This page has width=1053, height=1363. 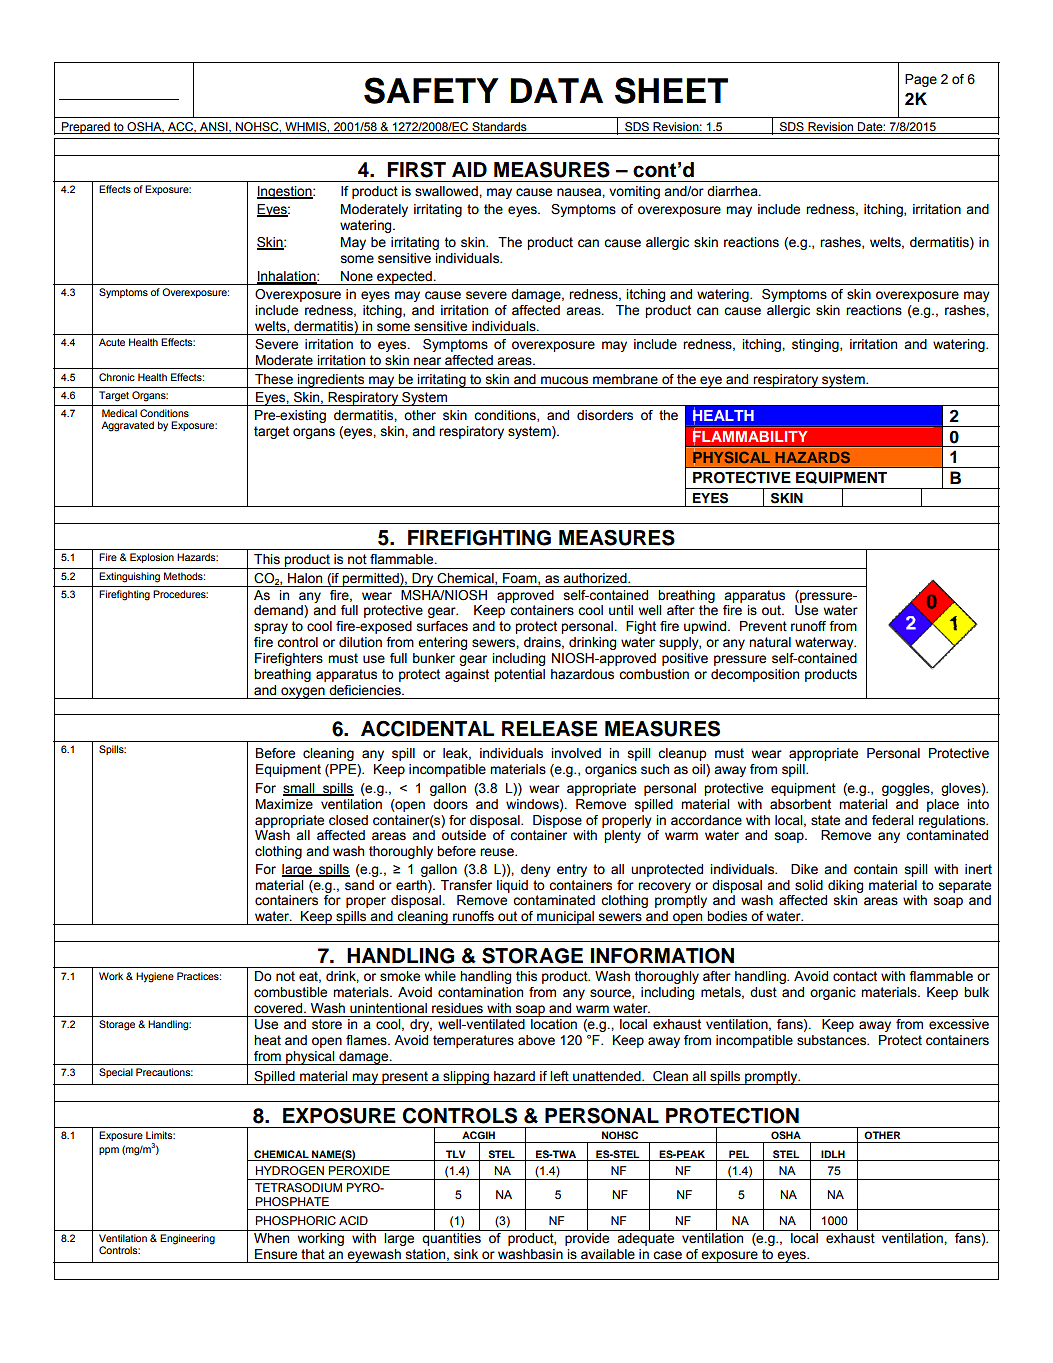 What do you see at coordinates (466, 1254) in the page?
I see `sink` at bounding box center [466, 1254].
